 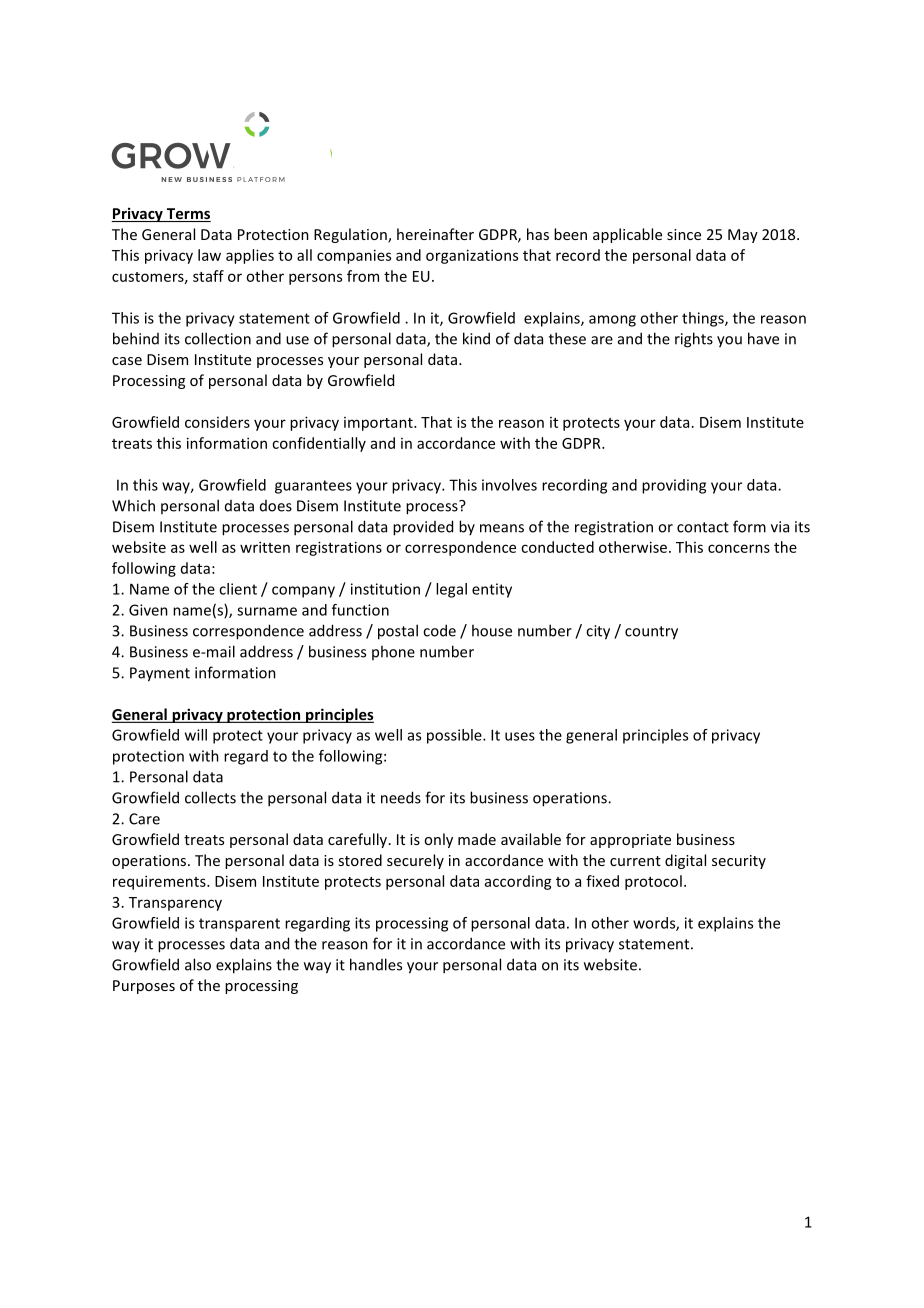 What do you see at coordinates (684, 234) in the screenshot?
I see `since` at bounding box center [684, 234].
